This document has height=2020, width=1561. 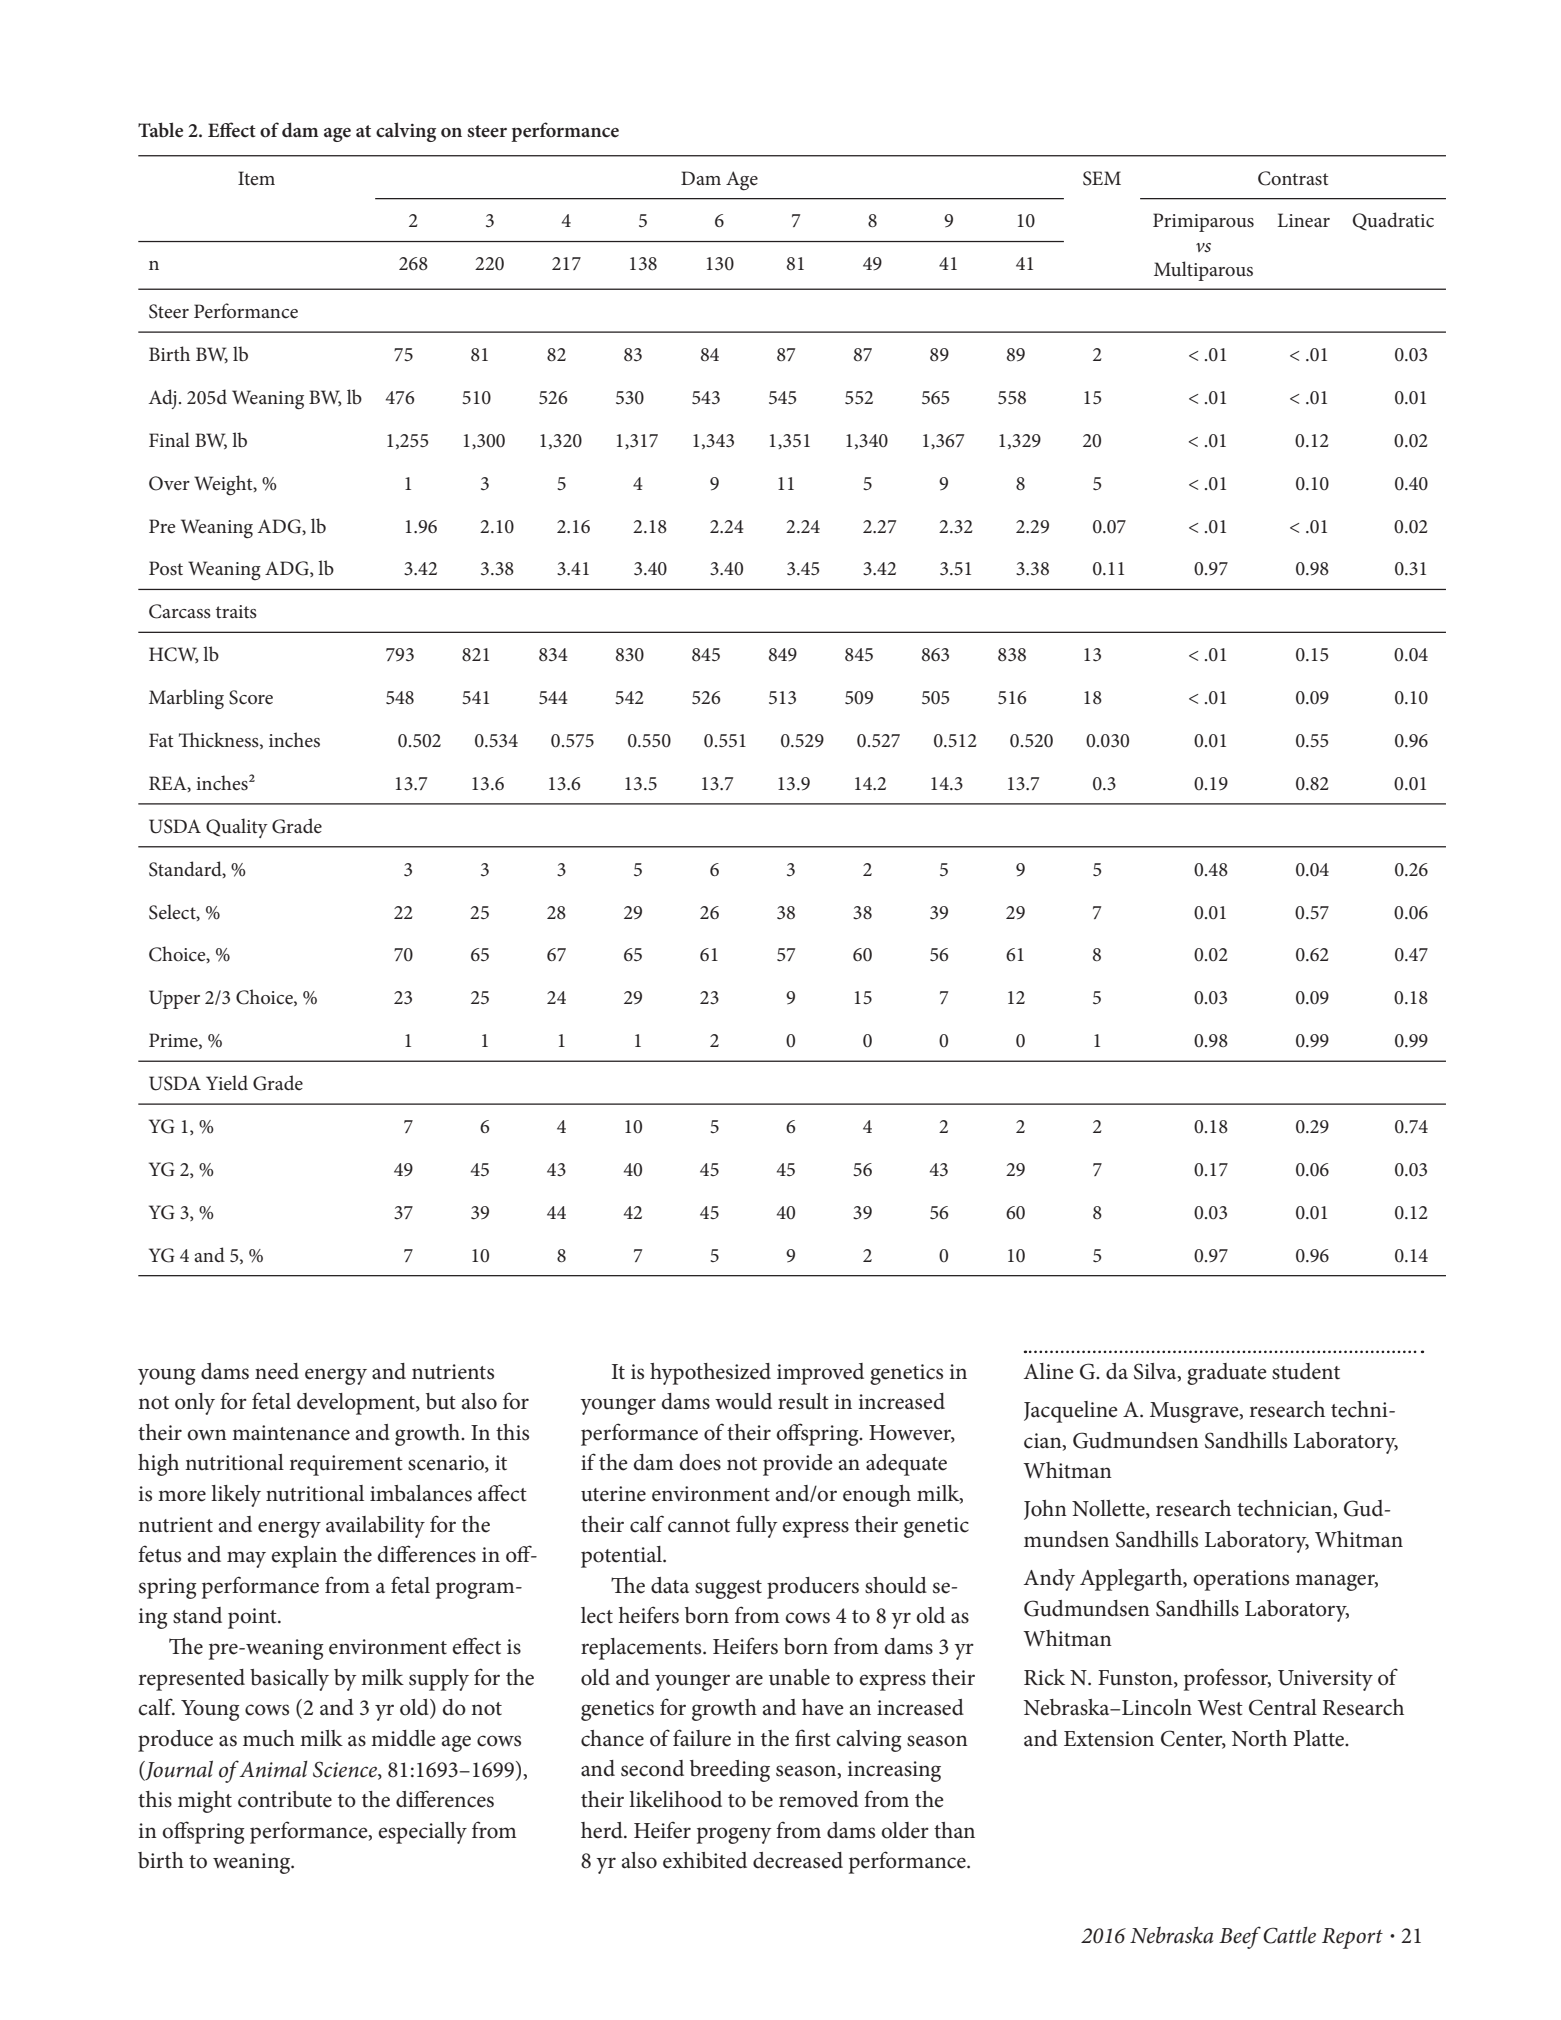 What do you see at coordinates (285, 1799) in the document?
I see `contribute` at bounding box center [285, 1799].
